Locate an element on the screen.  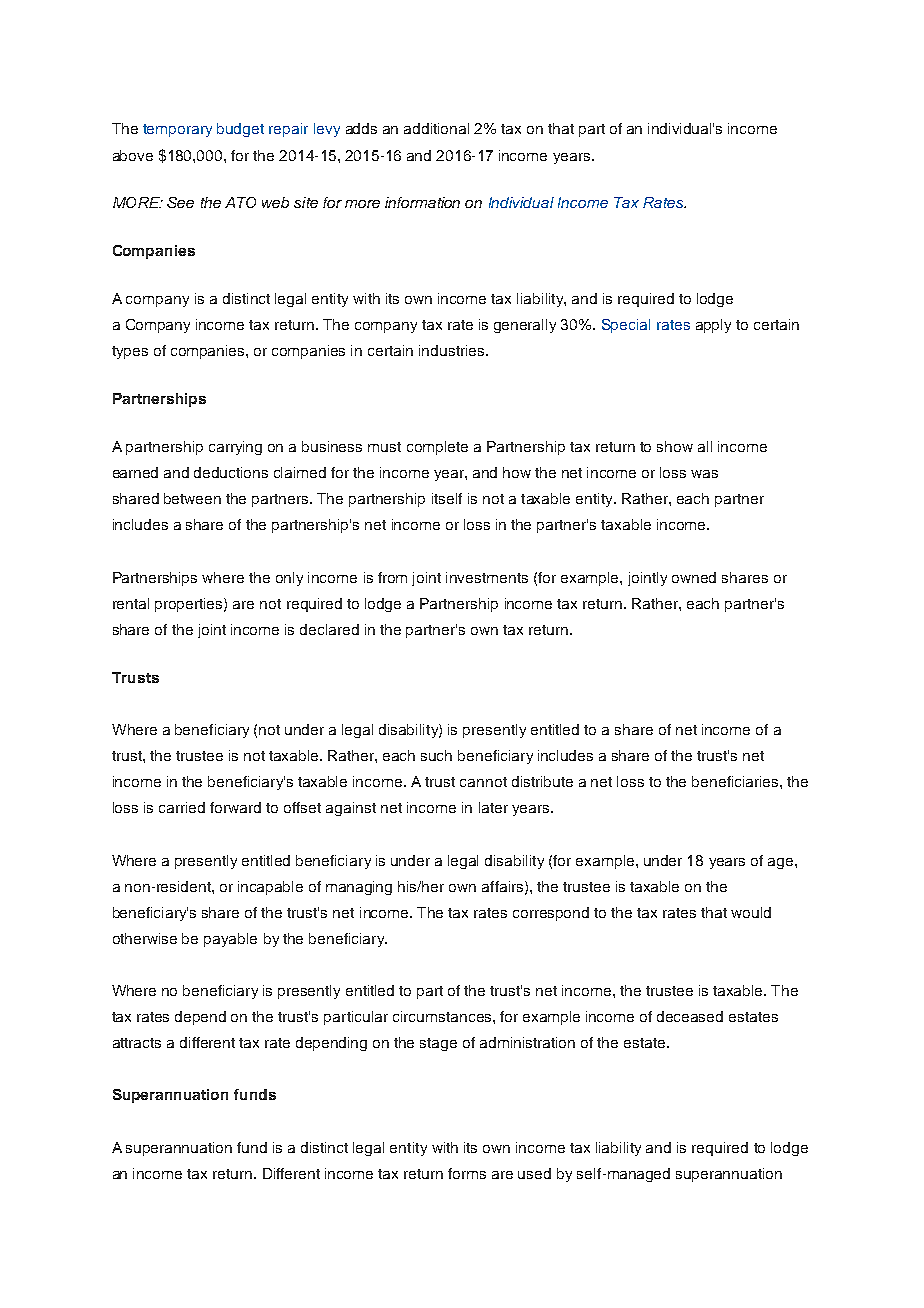
apply is located at coordinates (713, 326).
